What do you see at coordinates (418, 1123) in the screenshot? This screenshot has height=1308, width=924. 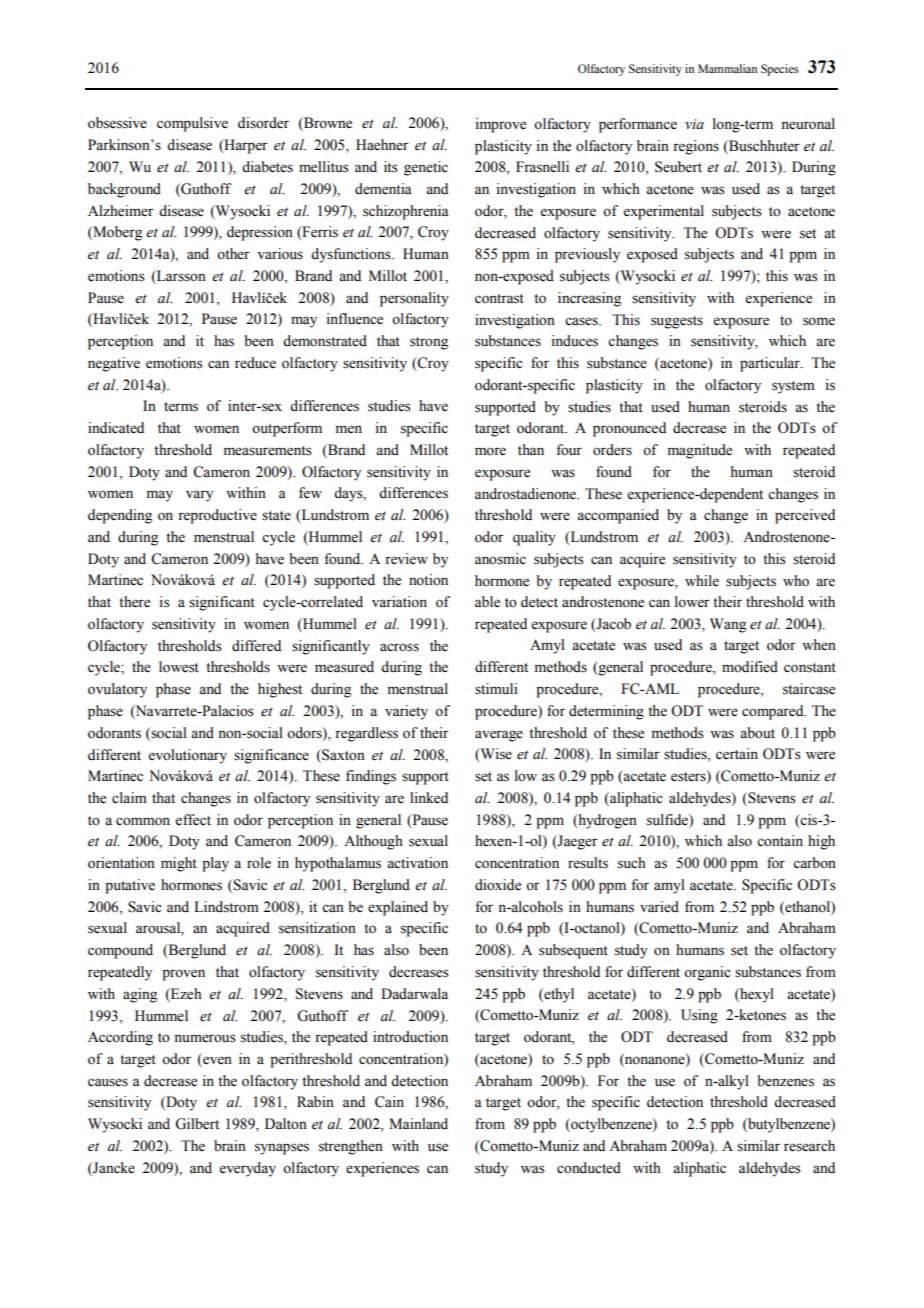 I see `Mainland` at bounding box center [418, 1123].
